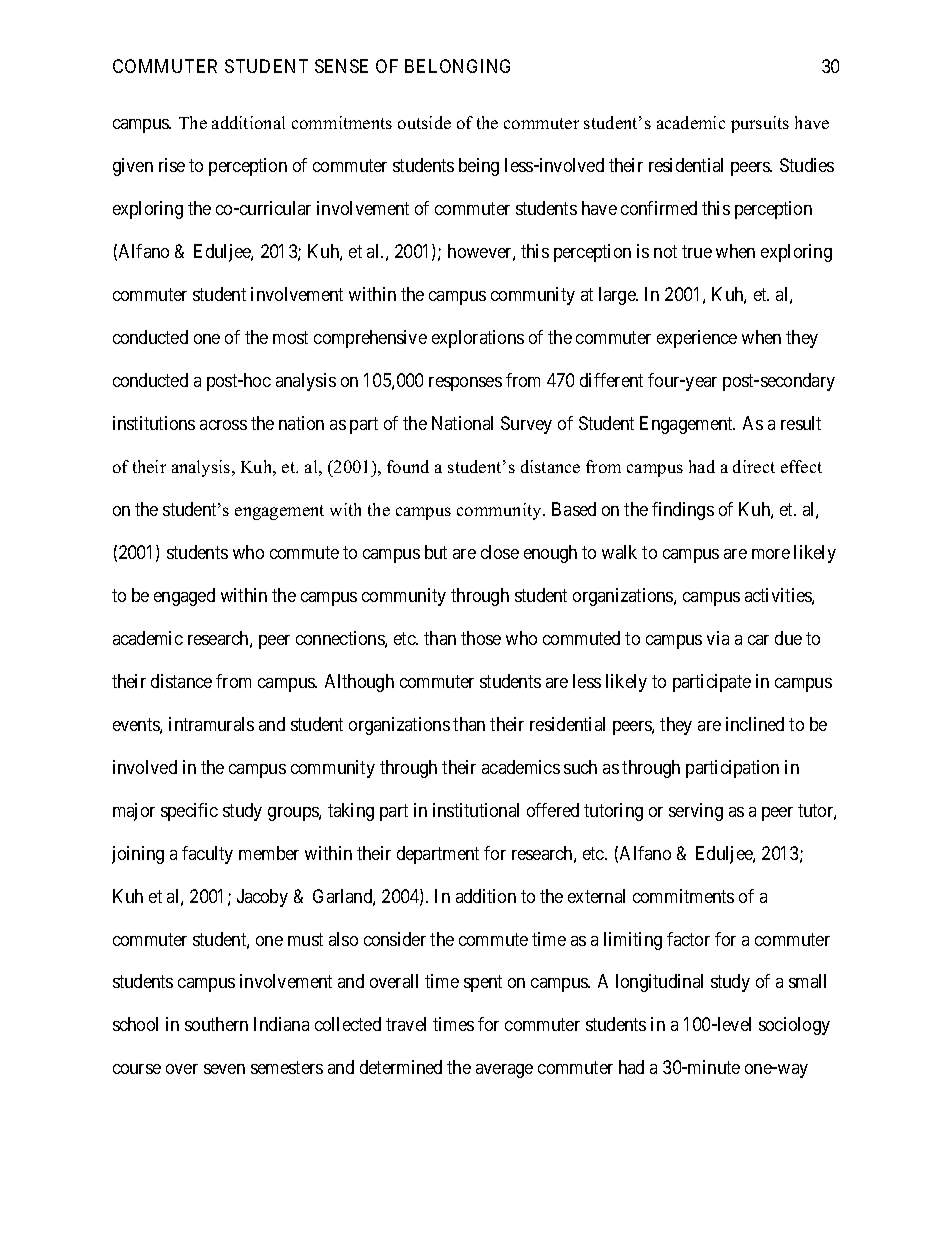 This screenshot has height=1233, width=952. Describe the element at coordinates (500, 552) in the screenshot. I see `close` at that location.
